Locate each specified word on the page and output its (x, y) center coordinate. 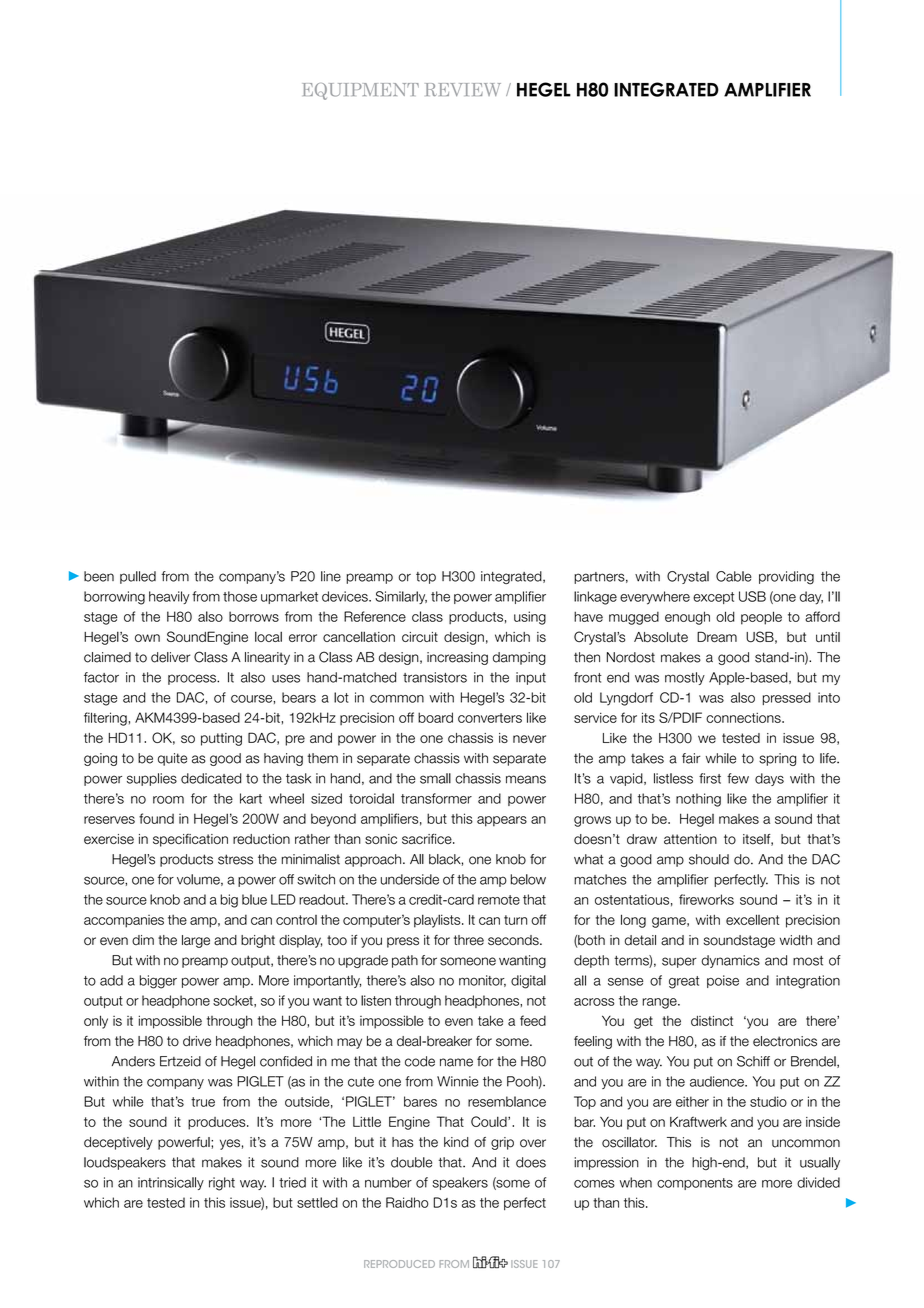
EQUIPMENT (360, 91)
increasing (457, 658)
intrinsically (171, 1183)
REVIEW (463, 89)
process (193, 679)
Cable (734, 576)
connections (744, 717)
